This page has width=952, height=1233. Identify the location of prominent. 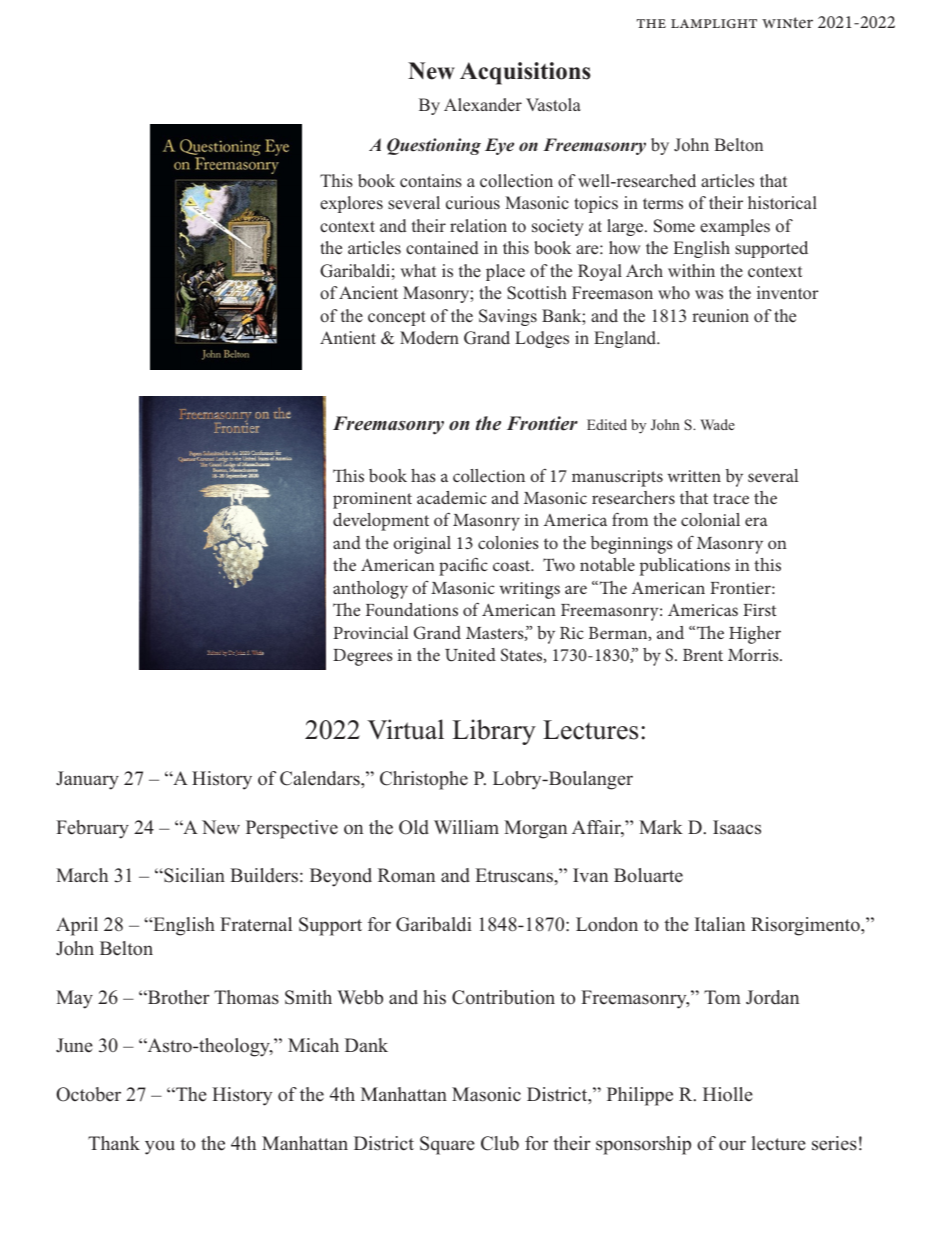
(372, 500).
